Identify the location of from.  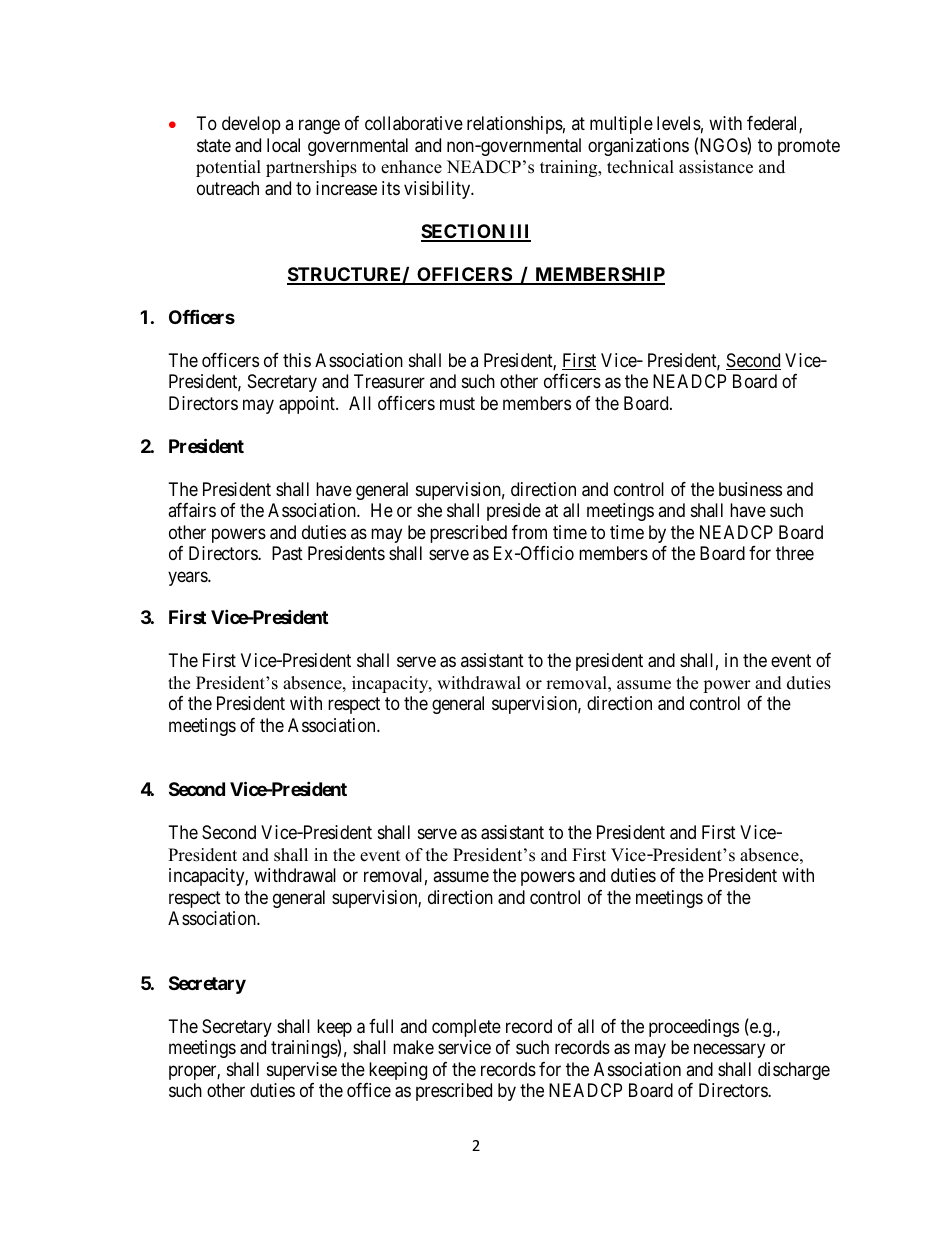
(529, 532).
